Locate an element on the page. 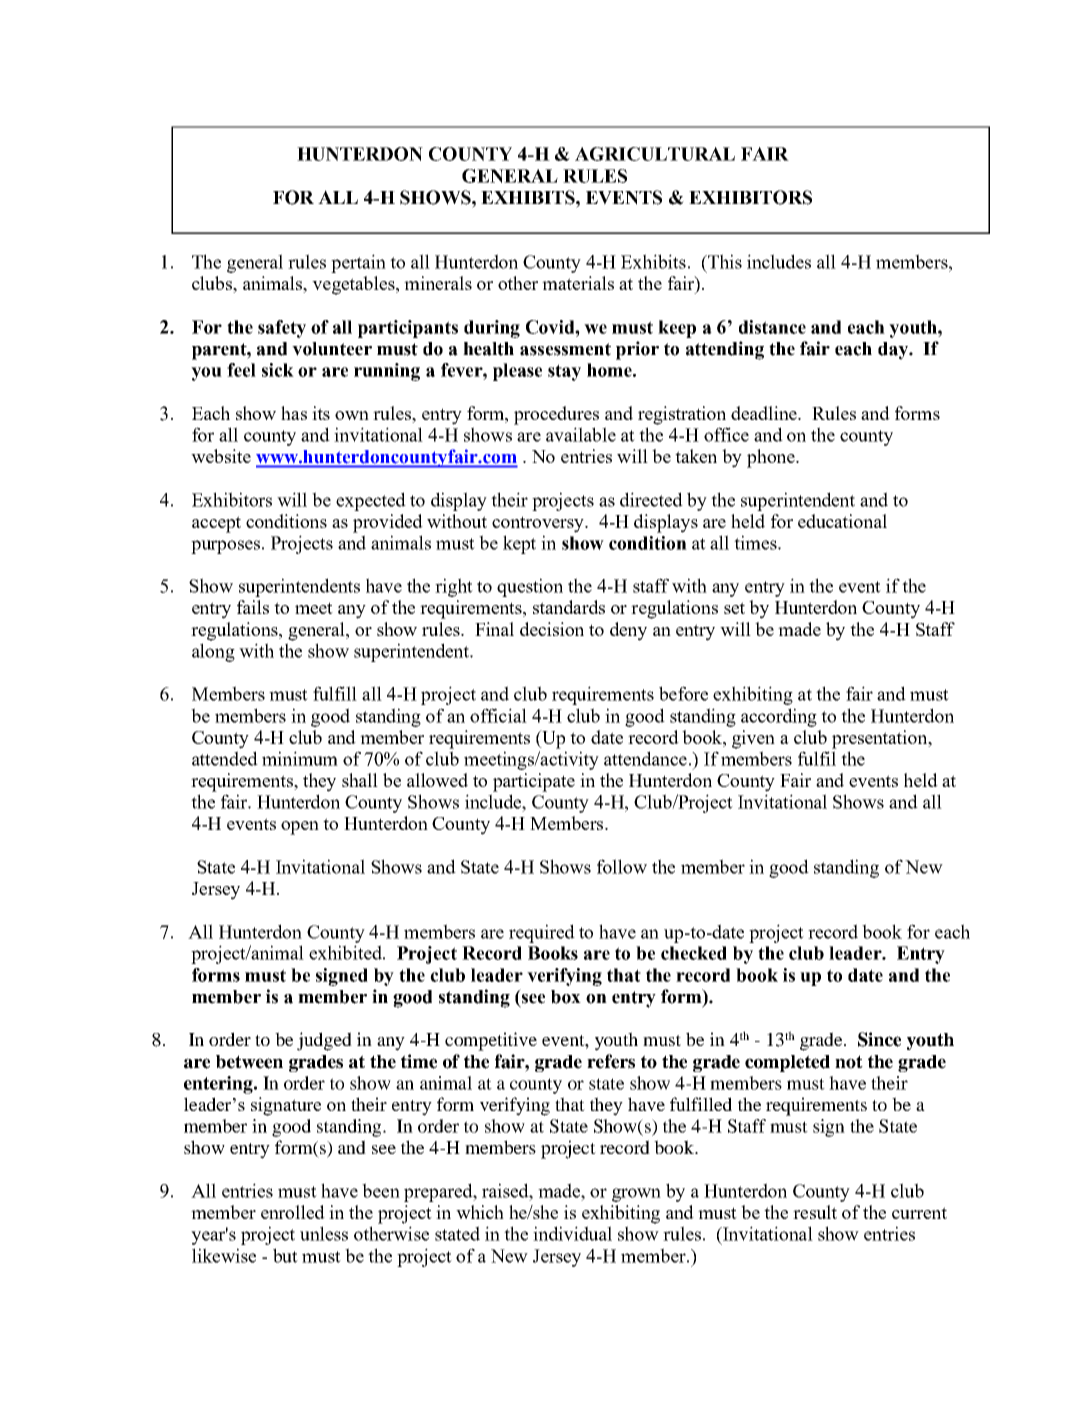 The width and height of the image is (1085, 1404). has is located at coordinates (294, 413).
